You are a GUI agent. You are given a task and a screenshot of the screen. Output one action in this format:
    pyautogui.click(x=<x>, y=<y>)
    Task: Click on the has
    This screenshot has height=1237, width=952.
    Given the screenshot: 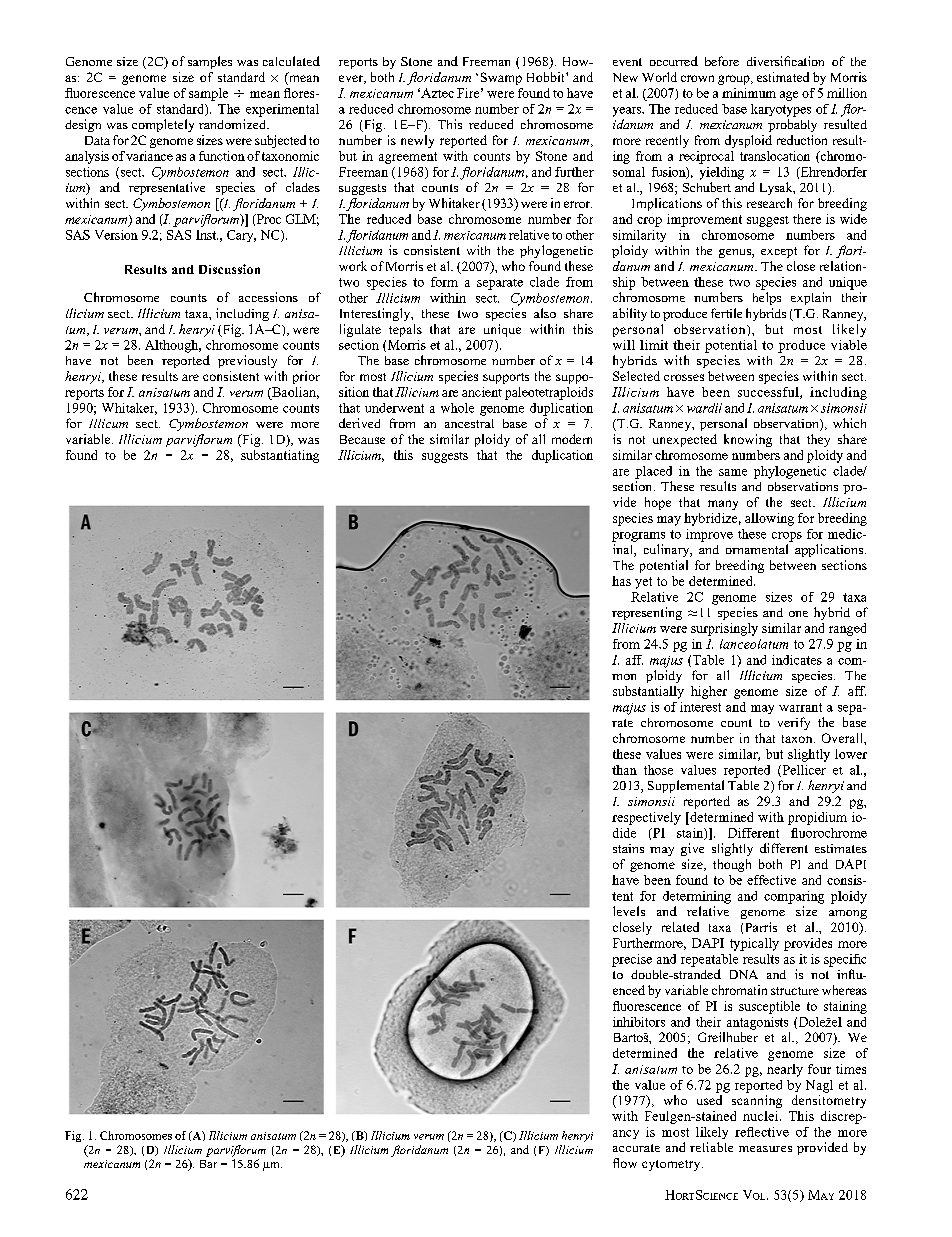 What is the action you would take?
    pyautogui.click(x=621, y=581)
